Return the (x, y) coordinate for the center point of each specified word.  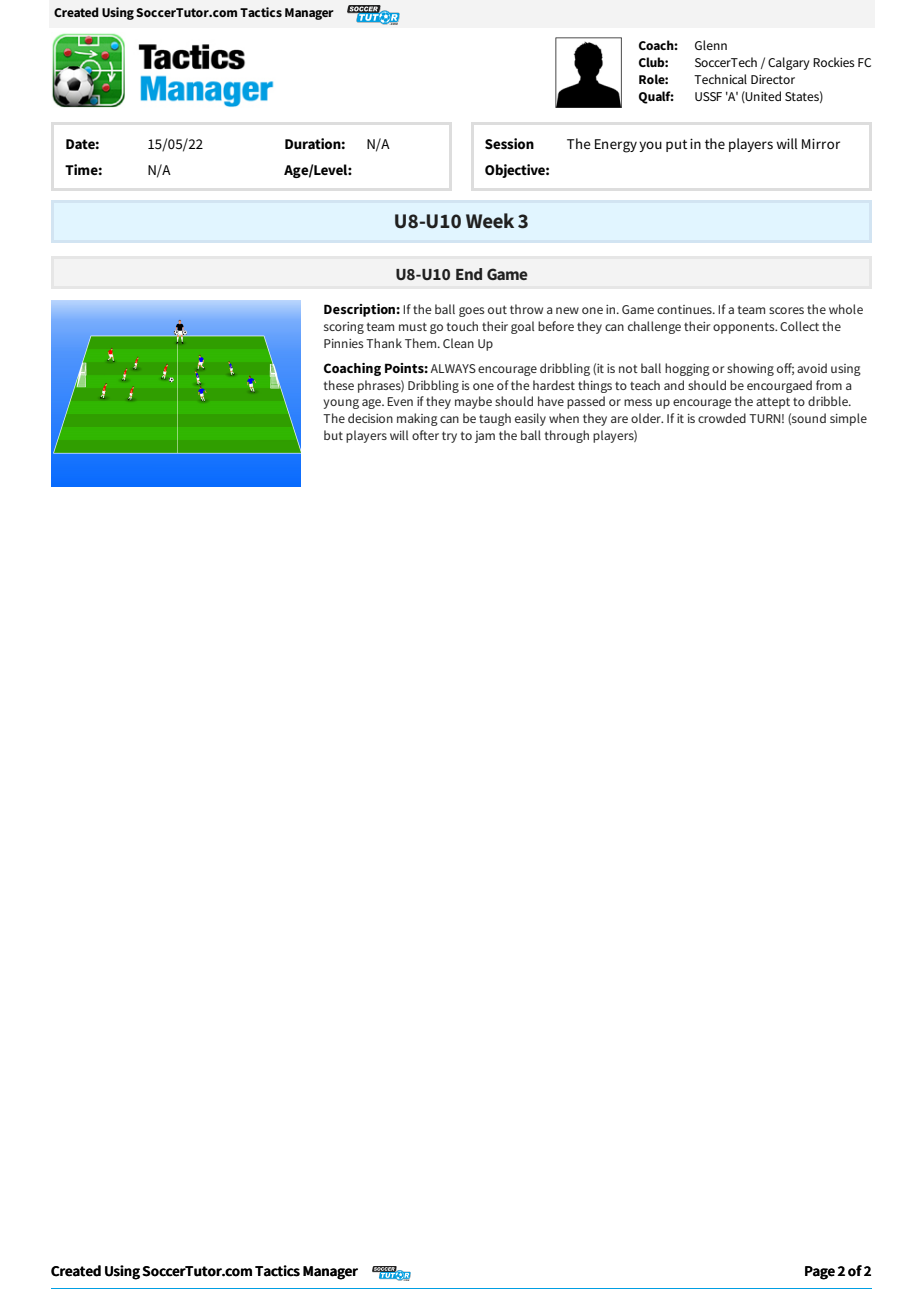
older (647, 418)
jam (485, 437)
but (333, 435)
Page (820, 1273)
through (567, 436)
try (449, 437)
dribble (829, 401)
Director (773, 79)
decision (370, 418)
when (564, 418)
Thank (384, 343)
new (567, 310)
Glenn (711, 45)
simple (848, 419)
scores (786, 310)
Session (509, 143)
